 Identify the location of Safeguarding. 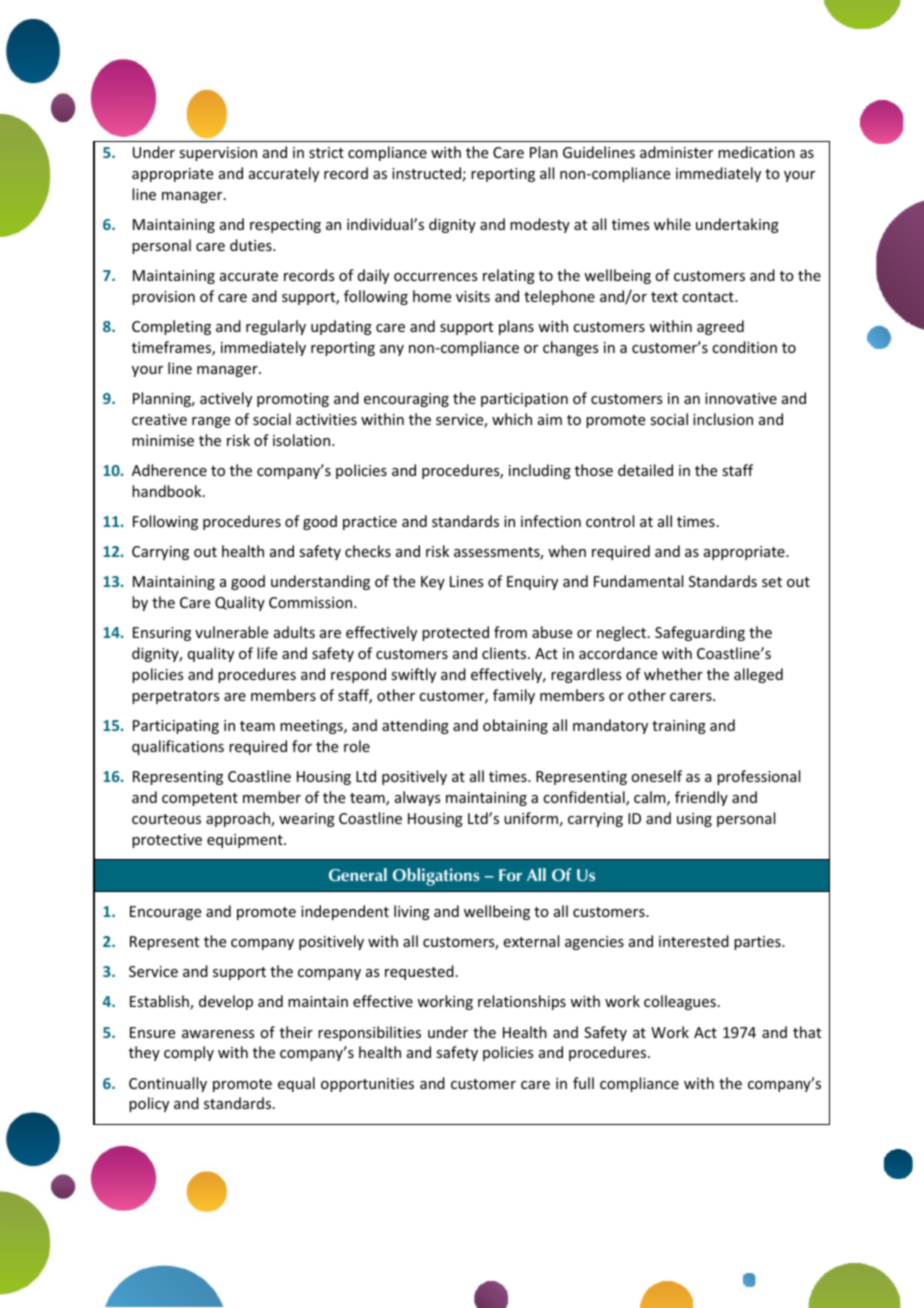
(700, 633).
